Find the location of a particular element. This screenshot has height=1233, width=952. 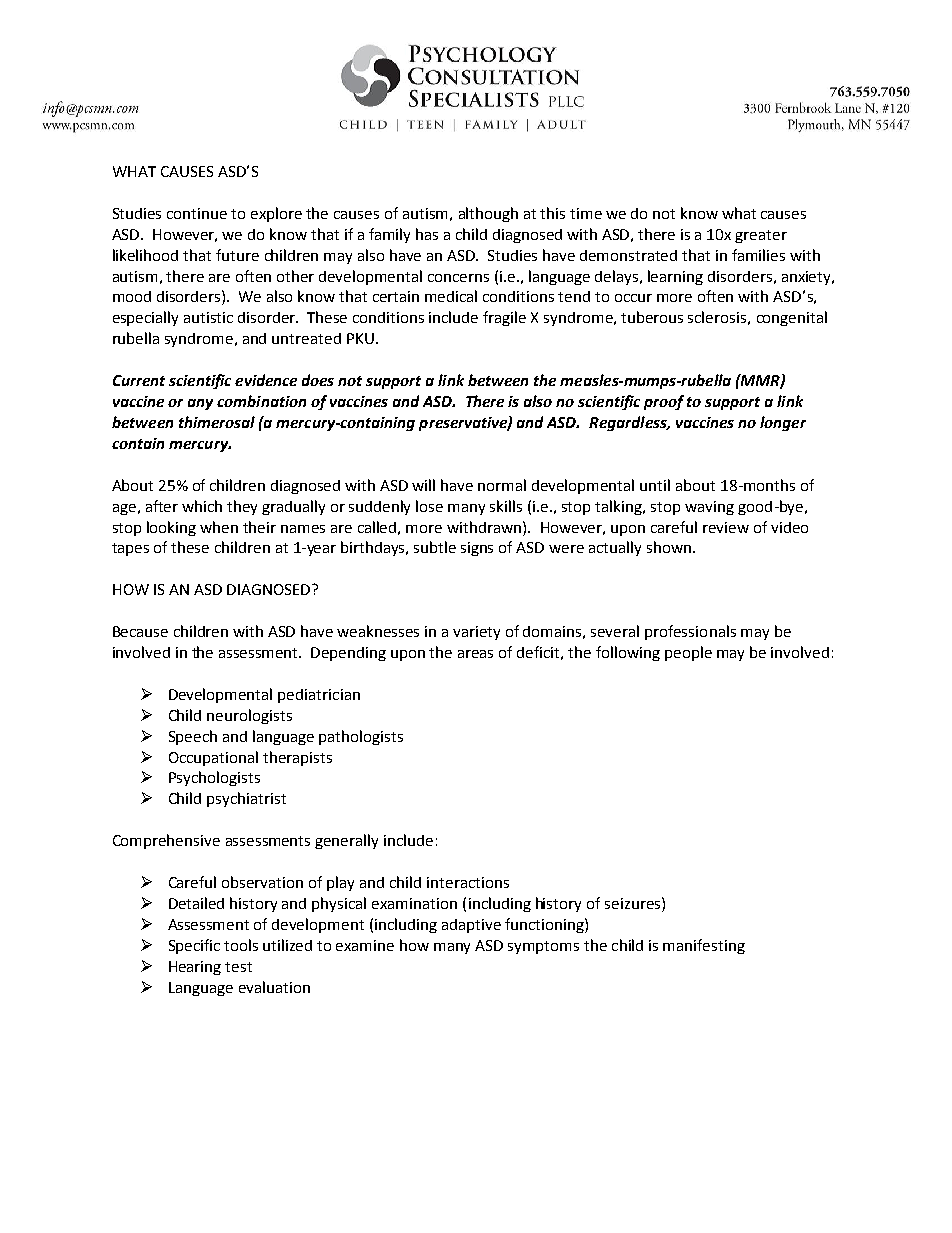

professionals is located at coordinates (690, 632).
